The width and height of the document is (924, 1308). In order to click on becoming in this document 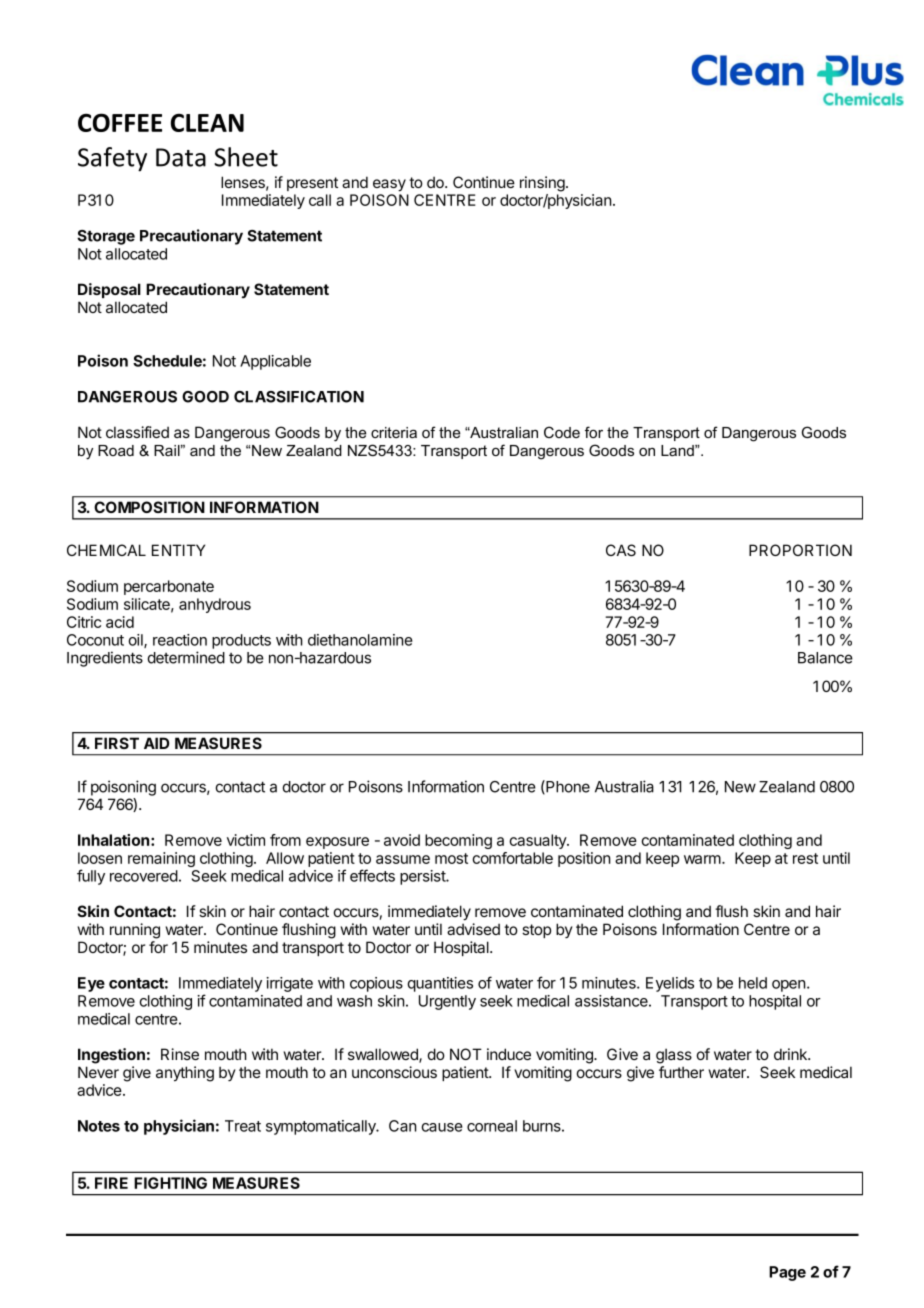, I will do `click(458, 841)`.
